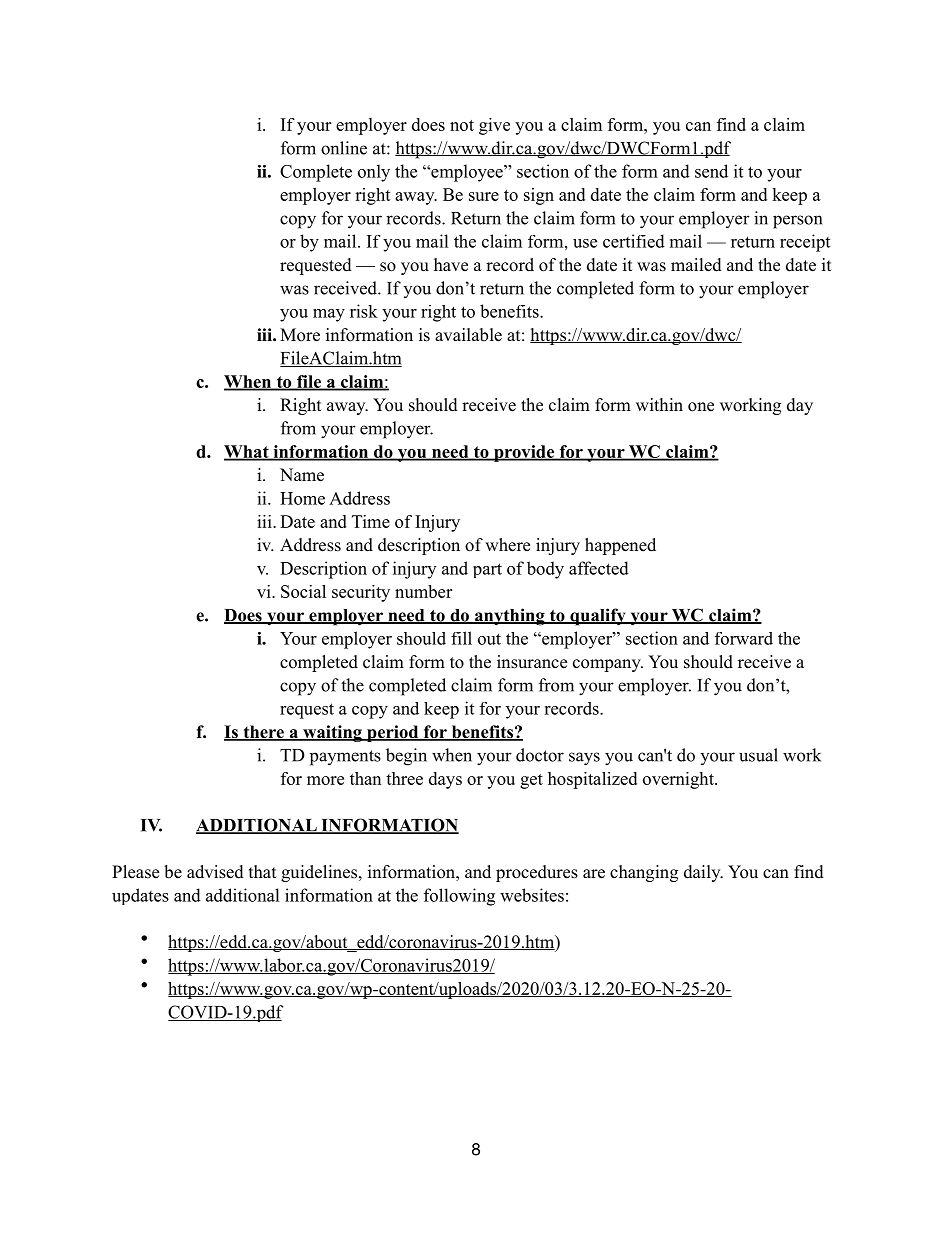 This screenshot has width=952, height=1233. I want to click on fill, so click(461, 638).
